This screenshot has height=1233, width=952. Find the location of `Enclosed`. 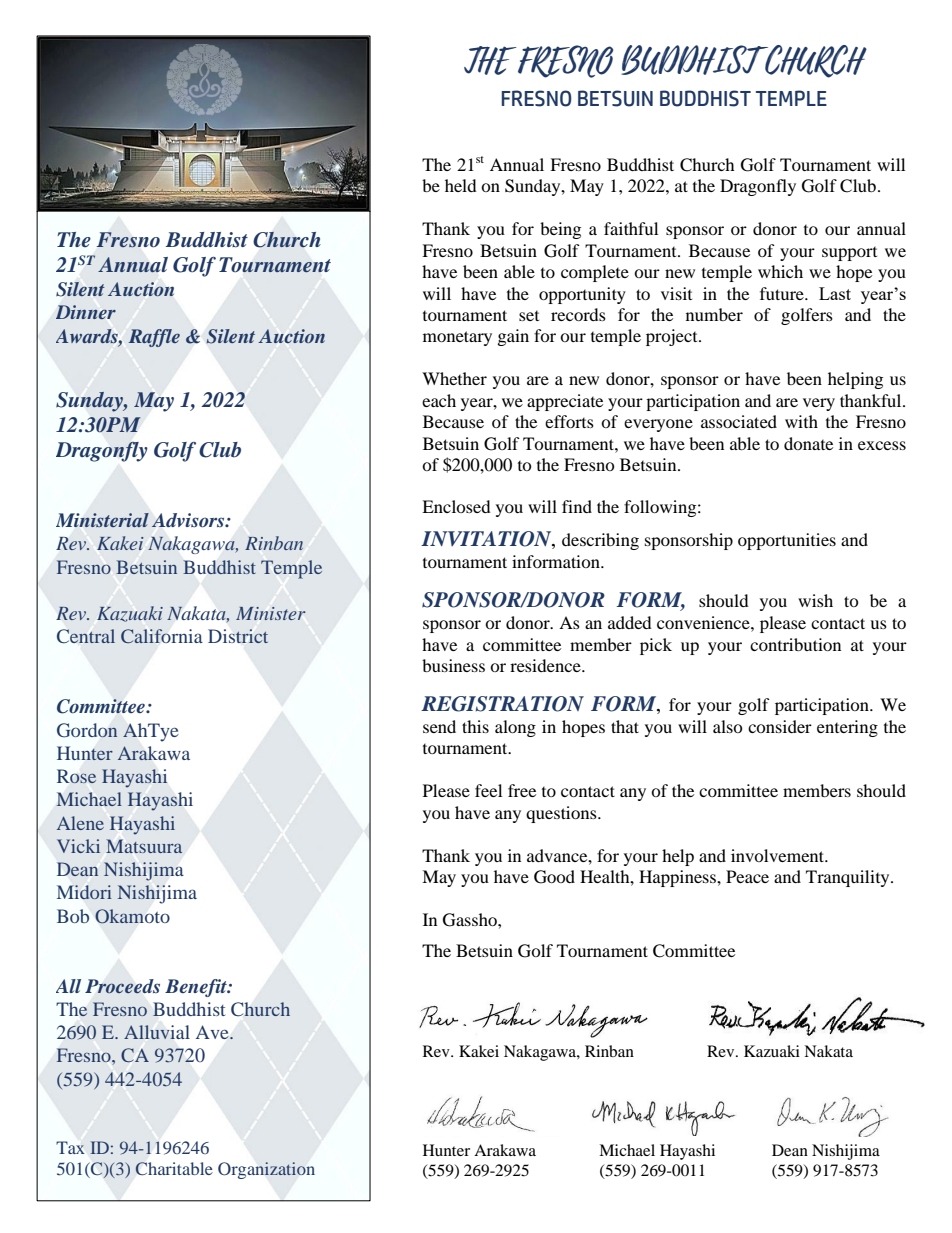

Enclosed is located at coordinates (456, 506).
